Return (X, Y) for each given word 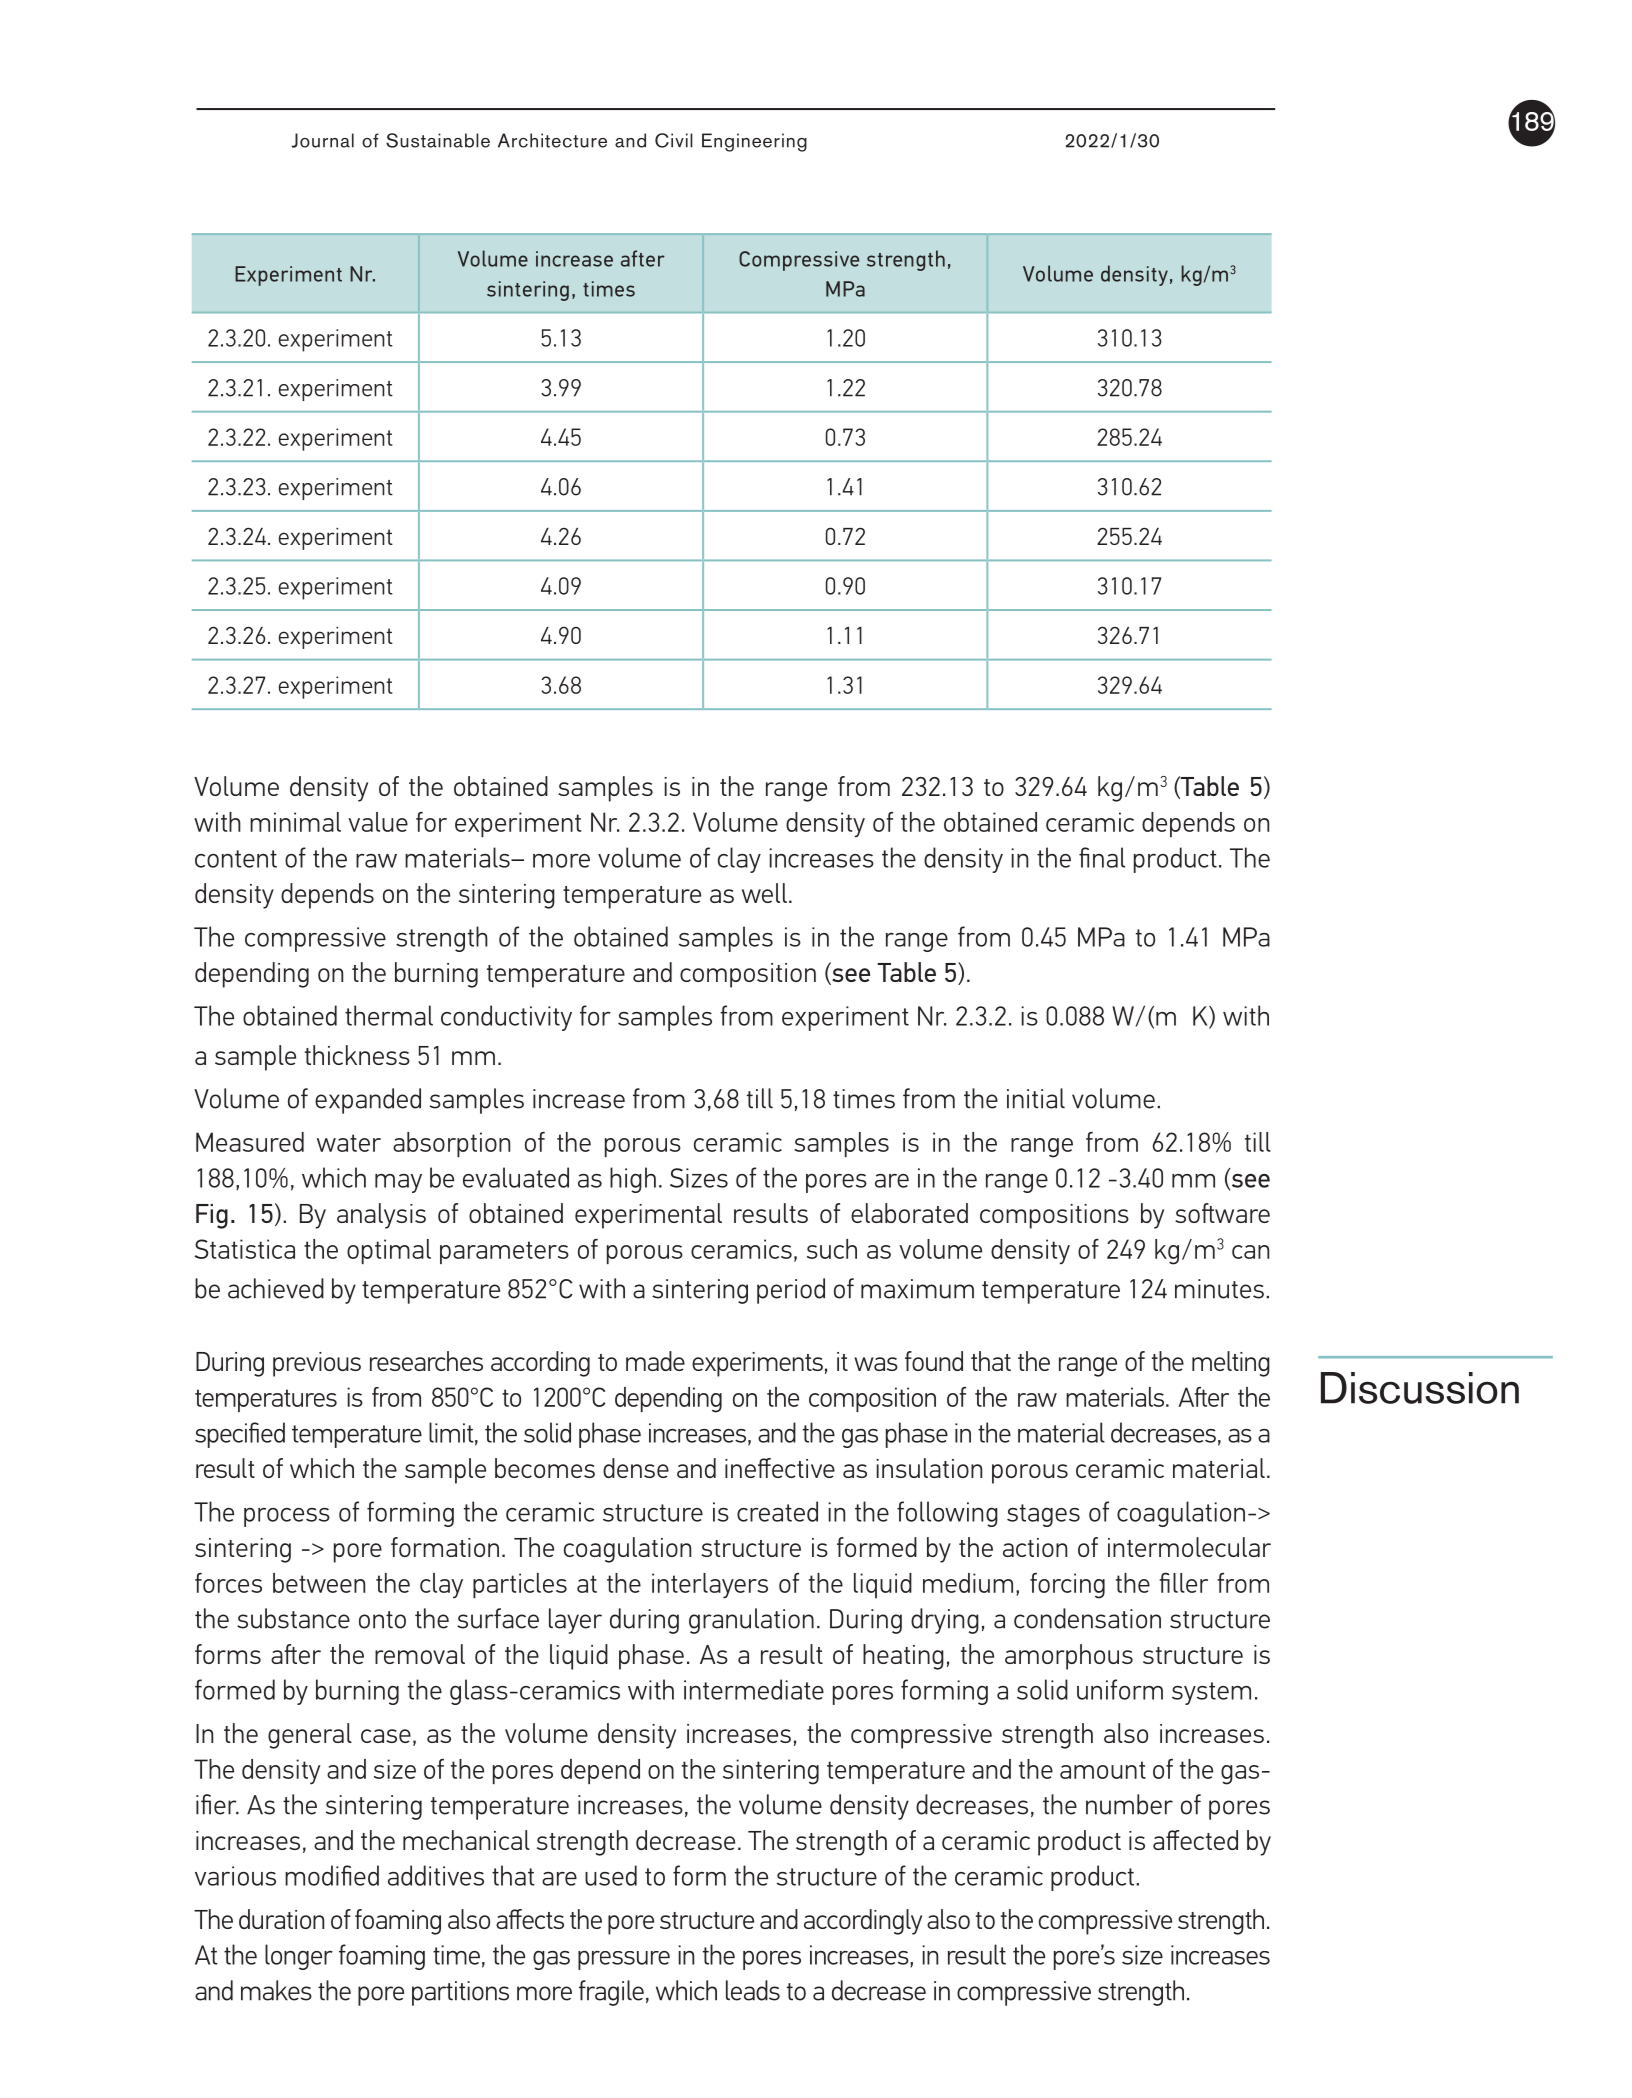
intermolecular (1189, 1547)
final (1102, 857)
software (1222, 1213)
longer (299, 1957)
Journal (323, 140)
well (764, 893)
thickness (357, 1055)
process (287, 1517)
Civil (674, 140)
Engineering (754, 142)
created (777, 1511)
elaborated (909, 1213)
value (378, 822)
